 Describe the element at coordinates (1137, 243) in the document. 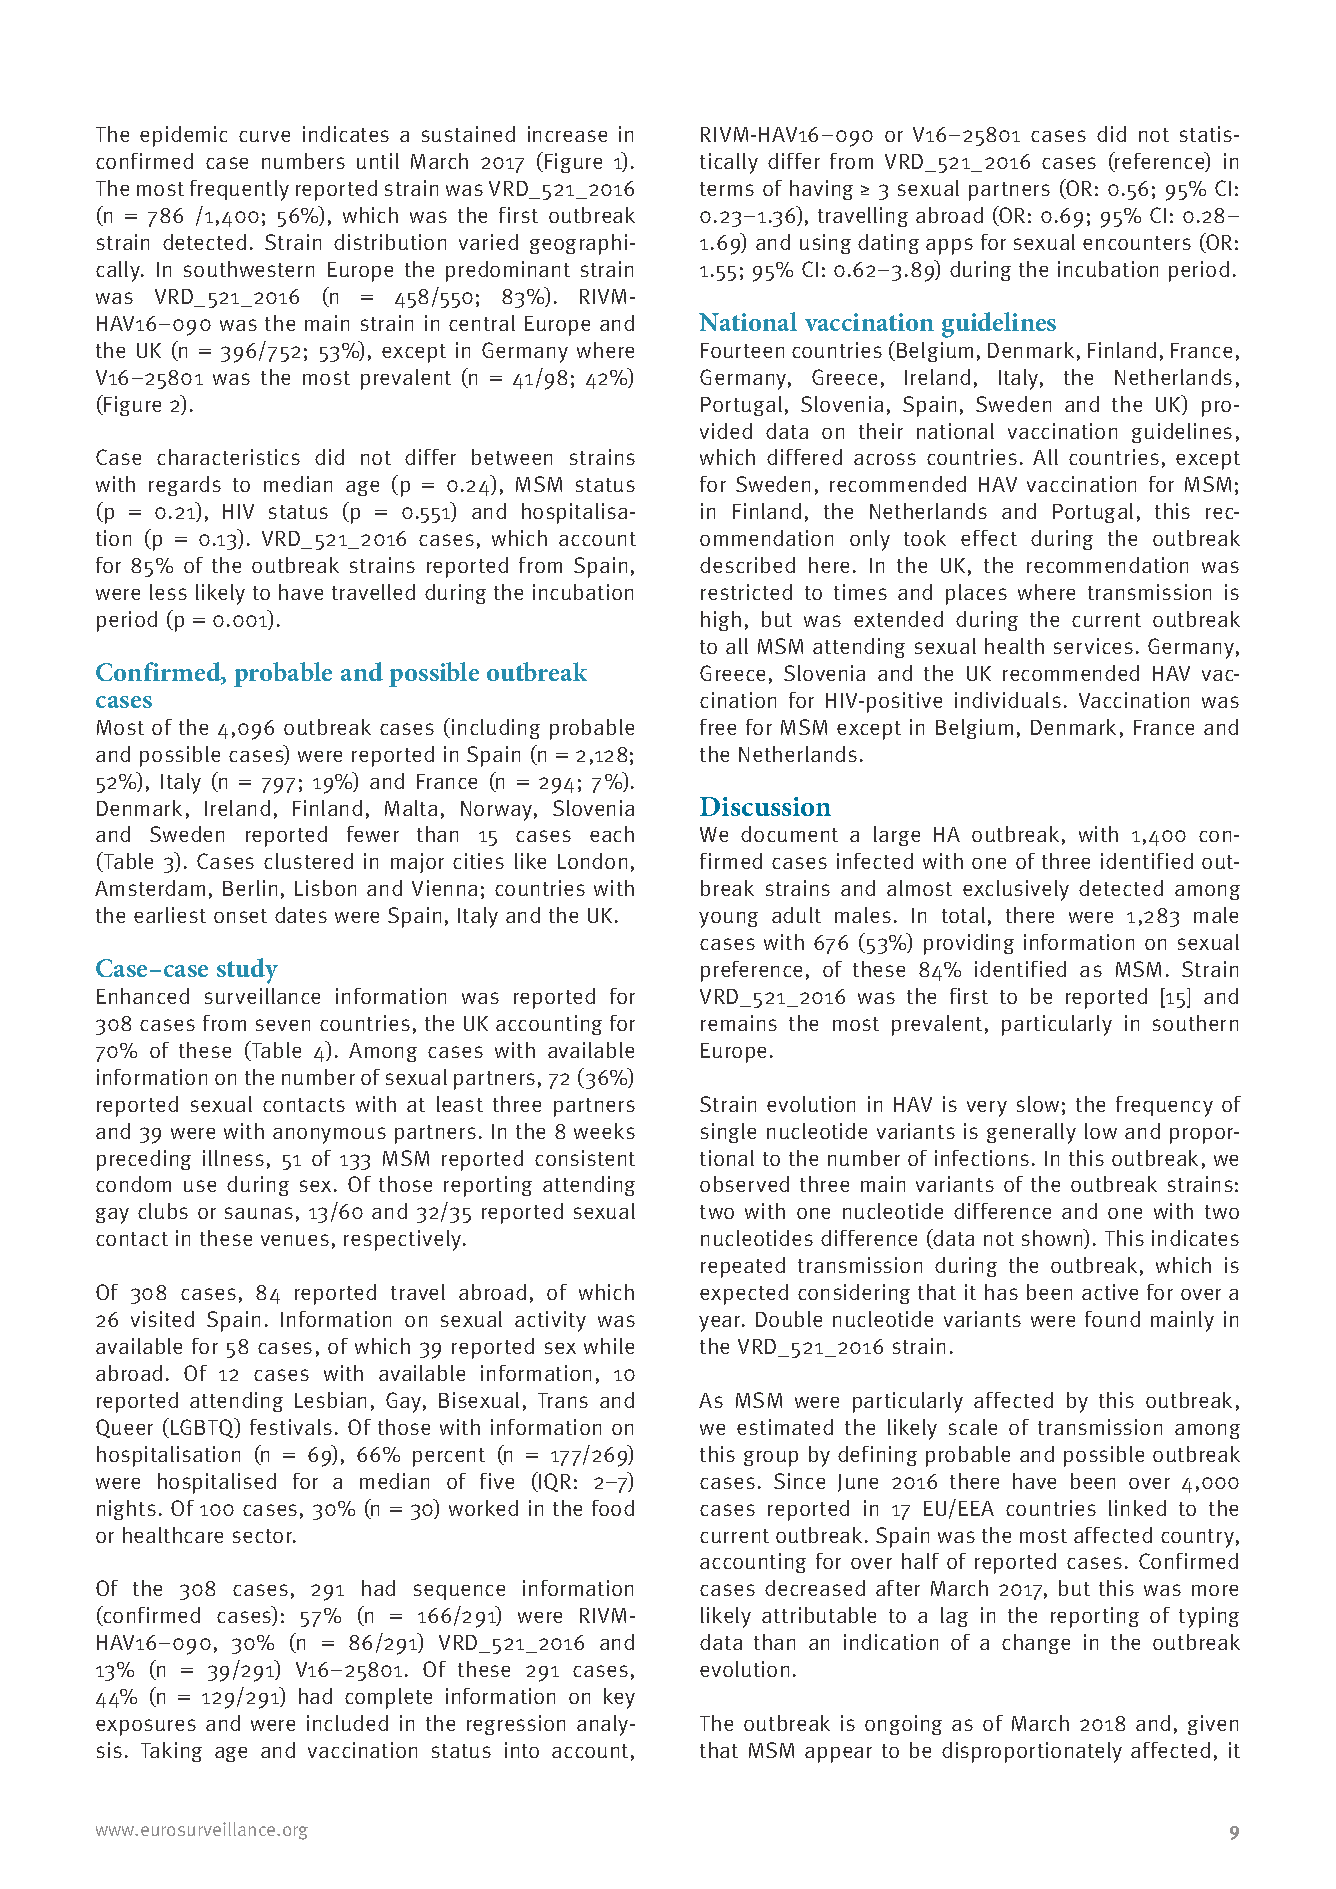

I see `encounters` at that location.
